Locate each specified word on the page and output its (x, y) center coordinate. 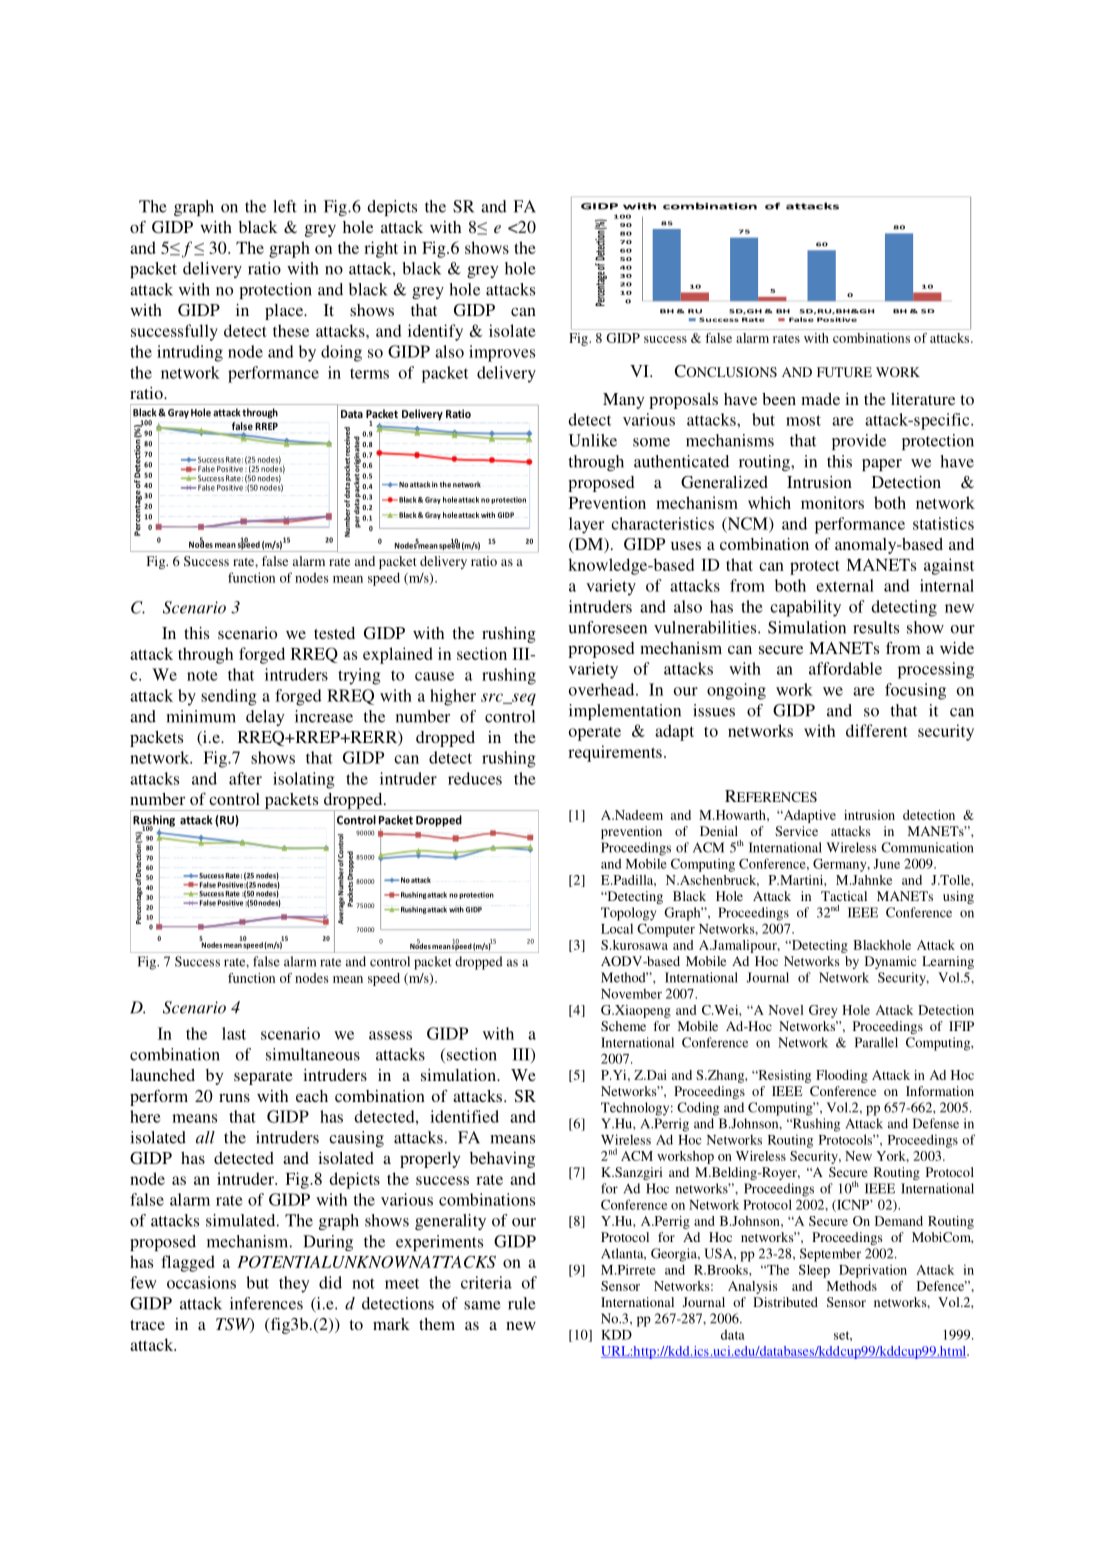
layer (586, 525)
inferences (266, 1303)
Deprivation (873, 1271)
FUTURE (844, 372)
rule (522, 1303)
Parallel (876, 1042)
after (245, 778)
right (381, 249)
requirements (615, 753)
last (234, 1033)
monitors (832, 502)
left (285, 206)
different (877, 730)
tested (334, 633)
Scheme (623, 1026)
